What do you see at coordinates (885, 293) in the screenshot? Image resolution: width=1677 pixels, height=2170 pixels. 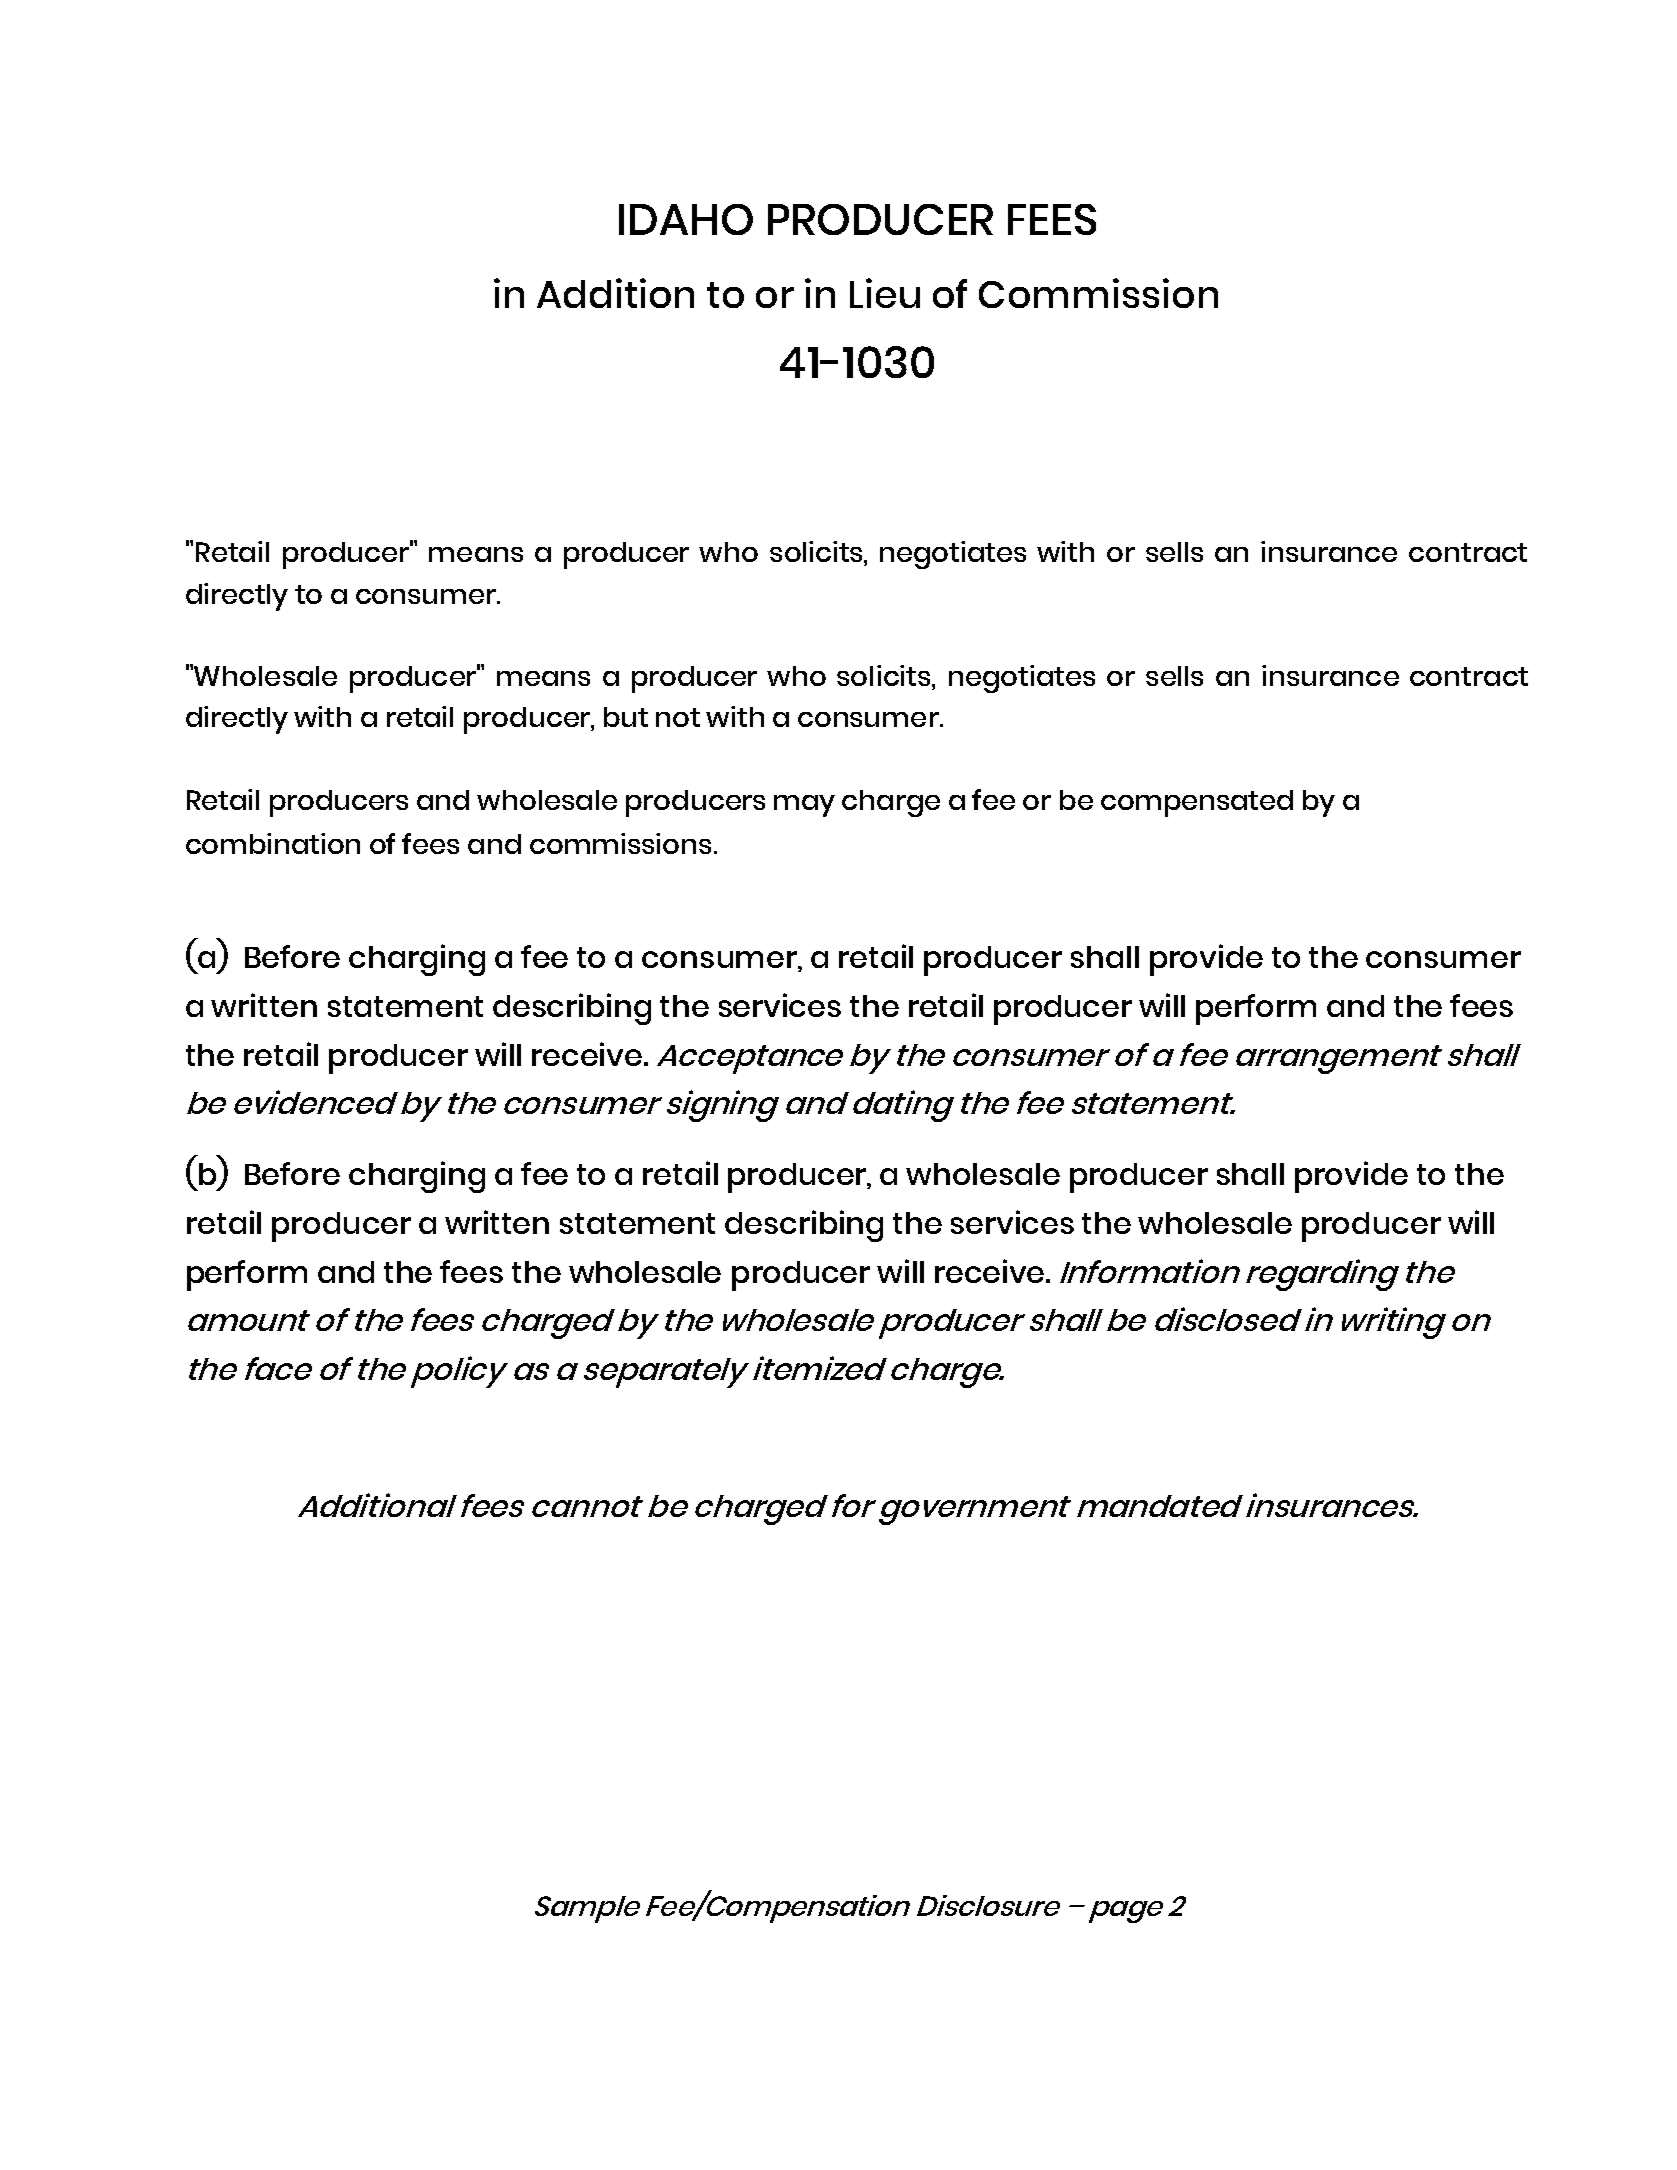 I see `Lieu` at bounding box center [885, 293].
